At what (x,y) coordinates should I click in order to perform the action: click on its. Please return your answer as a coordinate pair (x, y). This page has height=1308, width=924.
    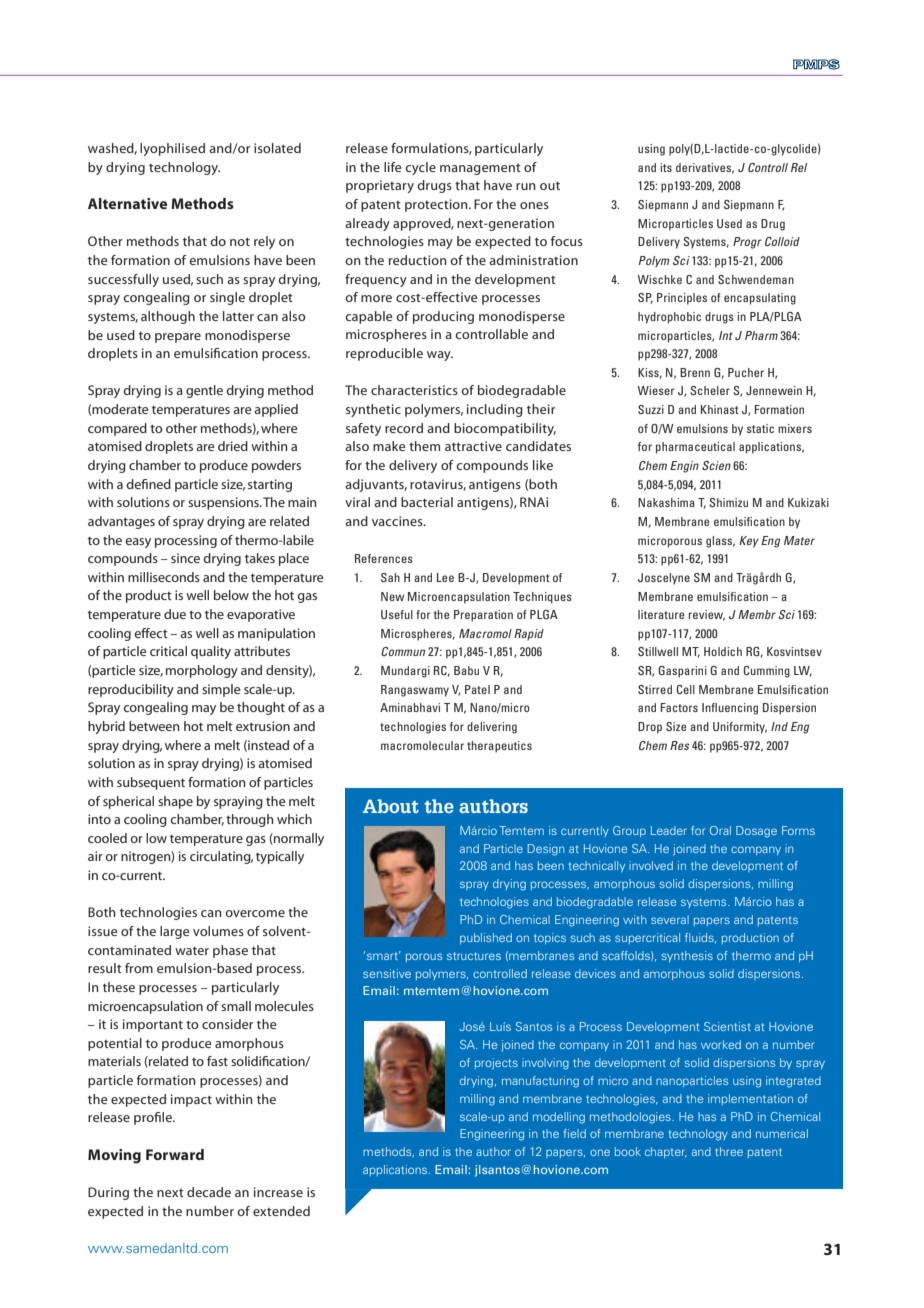
    Looking at the image, I should click on (666, 167).
